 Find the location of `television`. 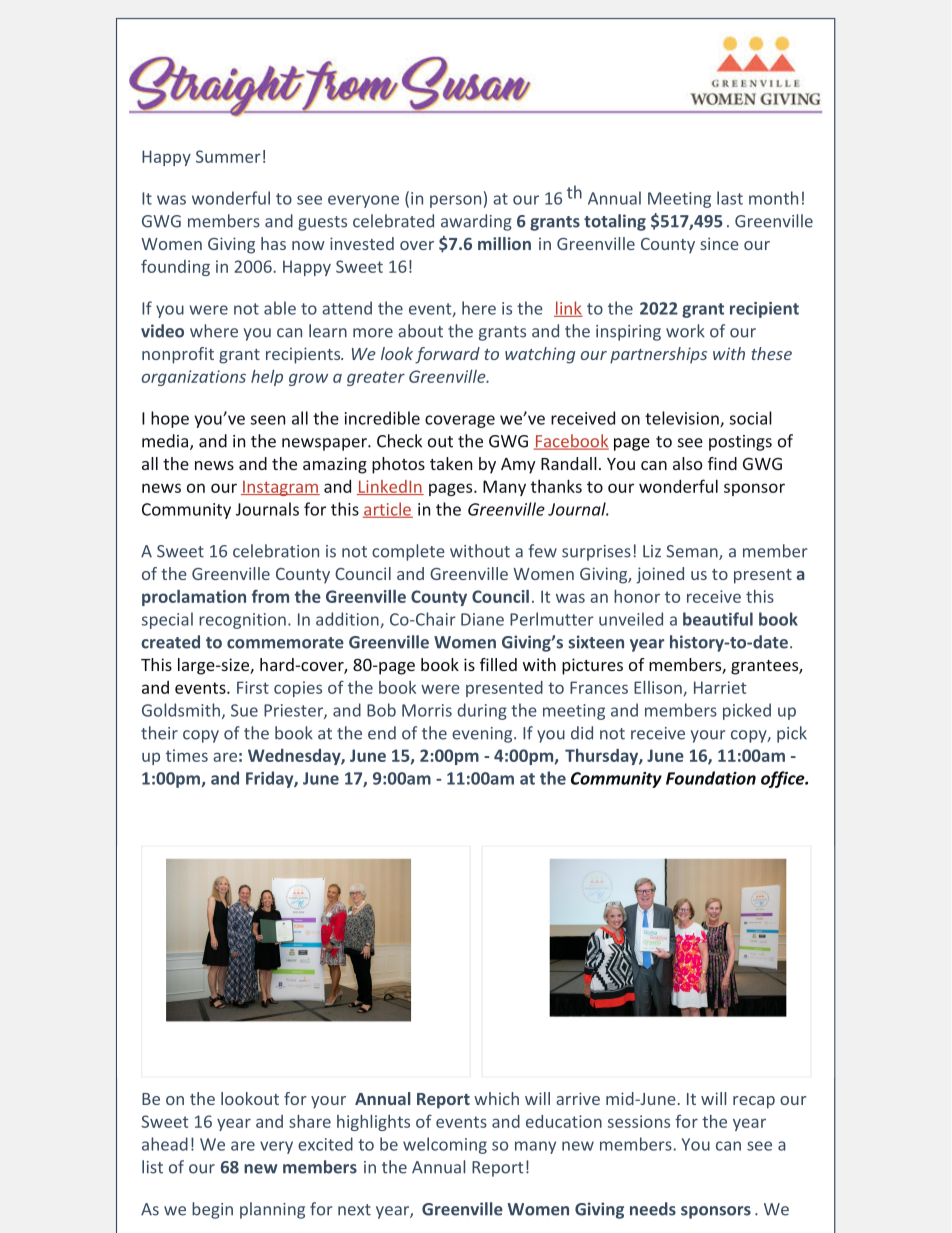

television is located at coordinates (683, 419).
